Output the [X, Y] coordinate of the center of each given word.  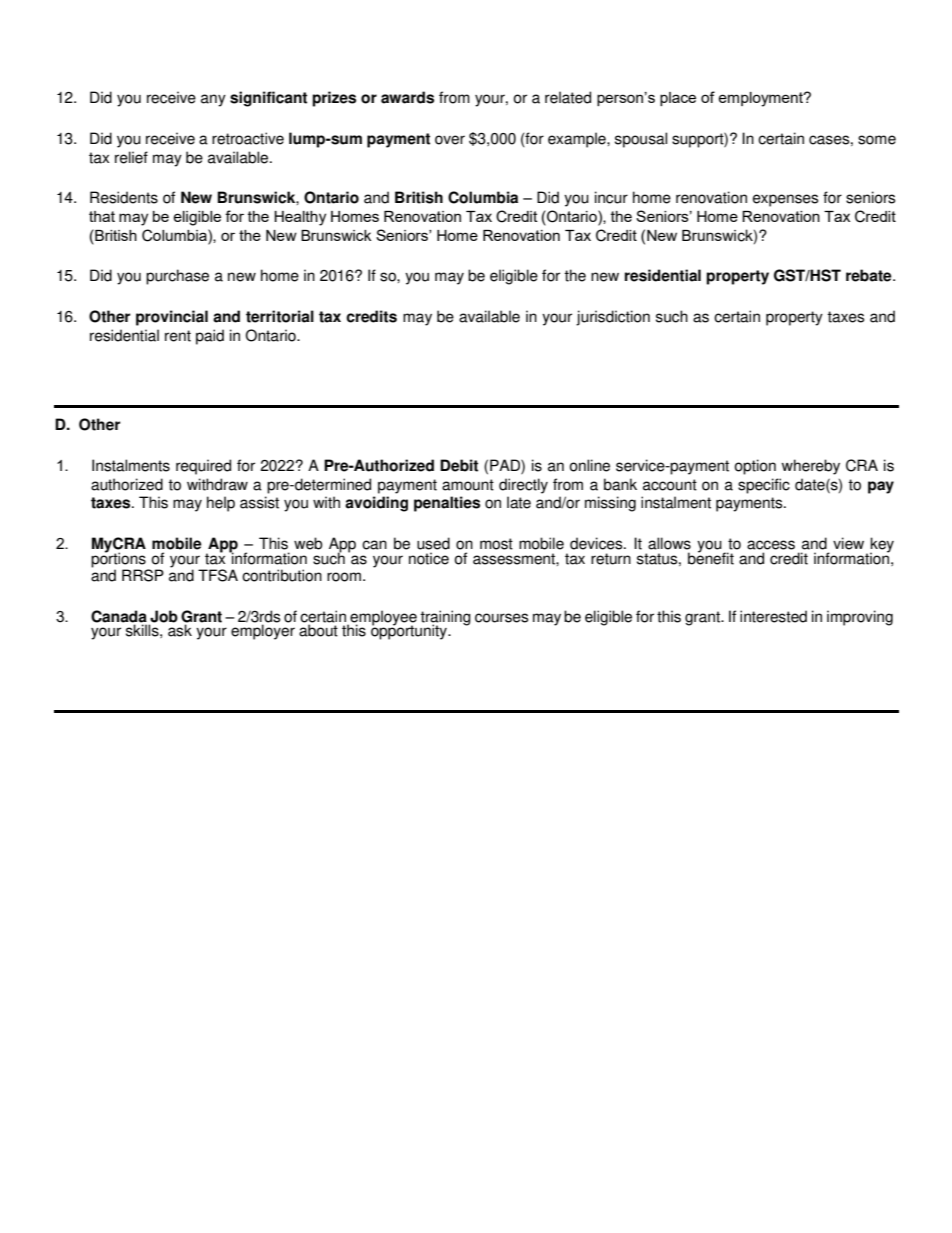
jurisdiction [613, 318]
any [213, 100]
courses [501, 618]
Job [163, 617]
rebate [870, 275]
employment [761, 99]
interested [773, 616]
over [450, 140]
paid [210, 337]
